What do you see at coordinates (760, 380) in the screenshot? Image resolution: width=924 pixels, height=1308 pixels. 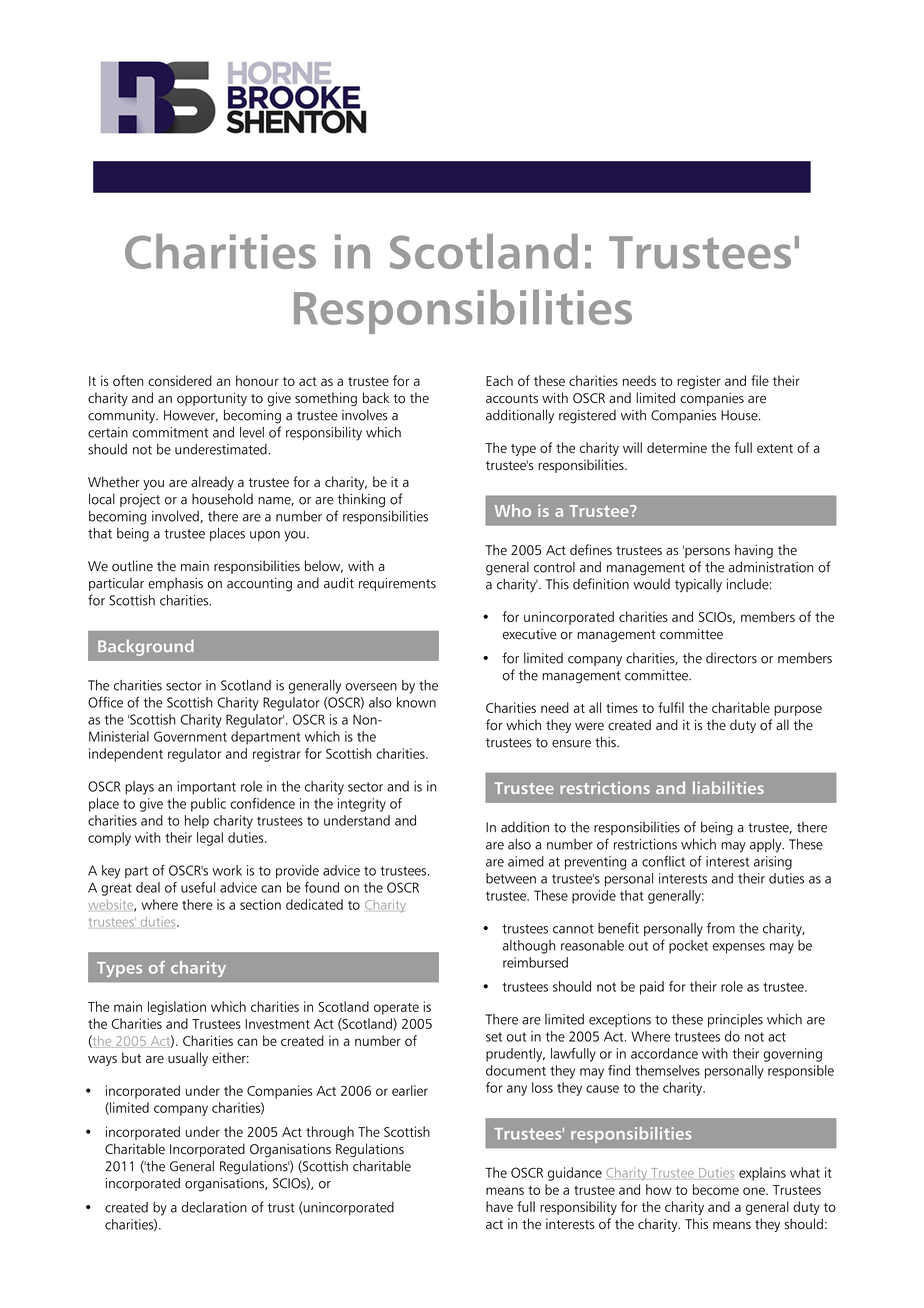 I see `file` at bounding box center [760, 380].
